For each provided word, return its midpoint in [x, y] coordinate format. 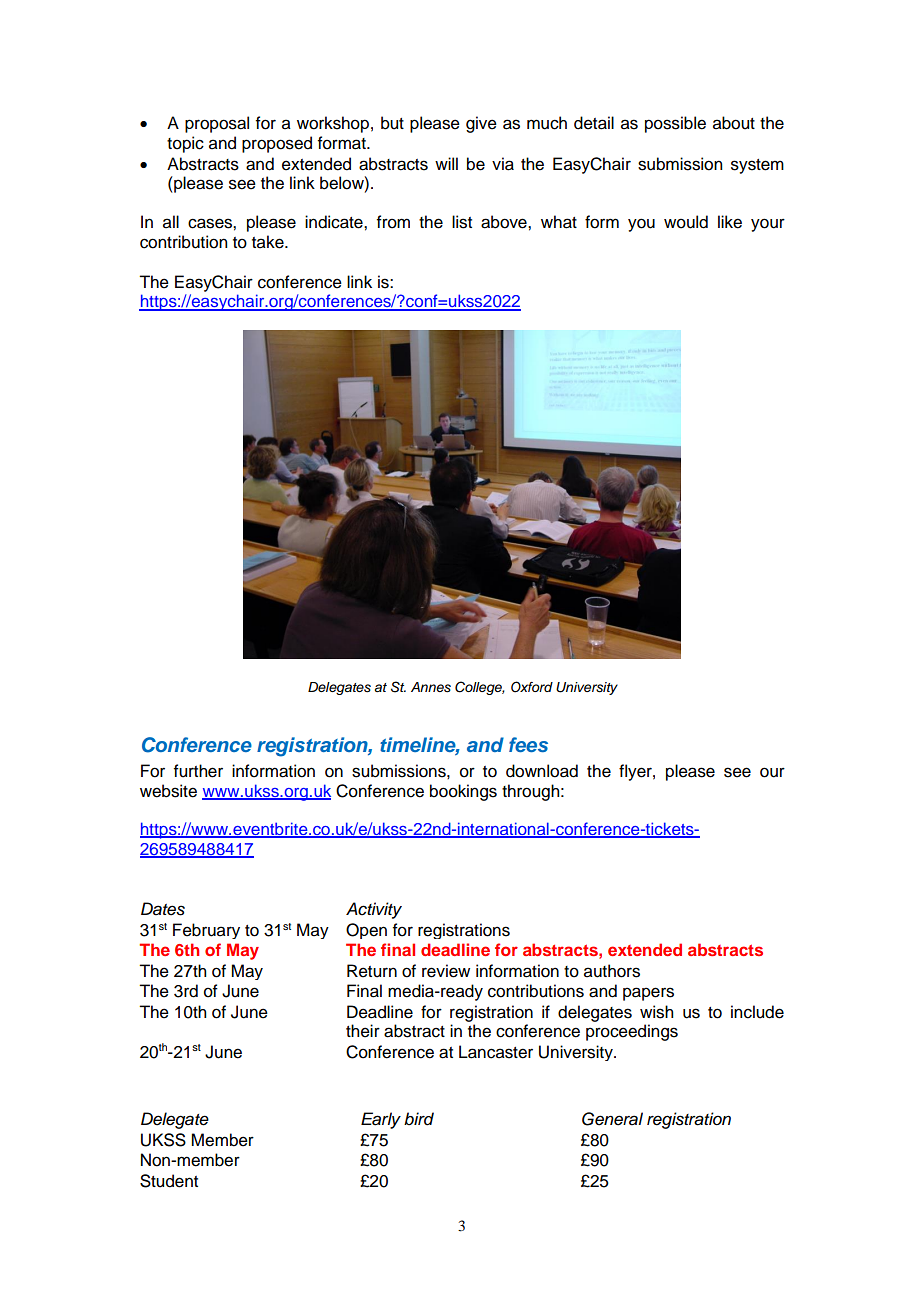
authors [612, 971]
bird [419, 1119]
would [686, 222]
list [462, 222]
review [446, 971]
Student [169, 1181]
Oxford [532, 687]
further [198, 771]
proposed [277, 144]
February [206, 931]
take [269, 242]
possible [675, 124]
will [446, 163]
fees [528, 744]
